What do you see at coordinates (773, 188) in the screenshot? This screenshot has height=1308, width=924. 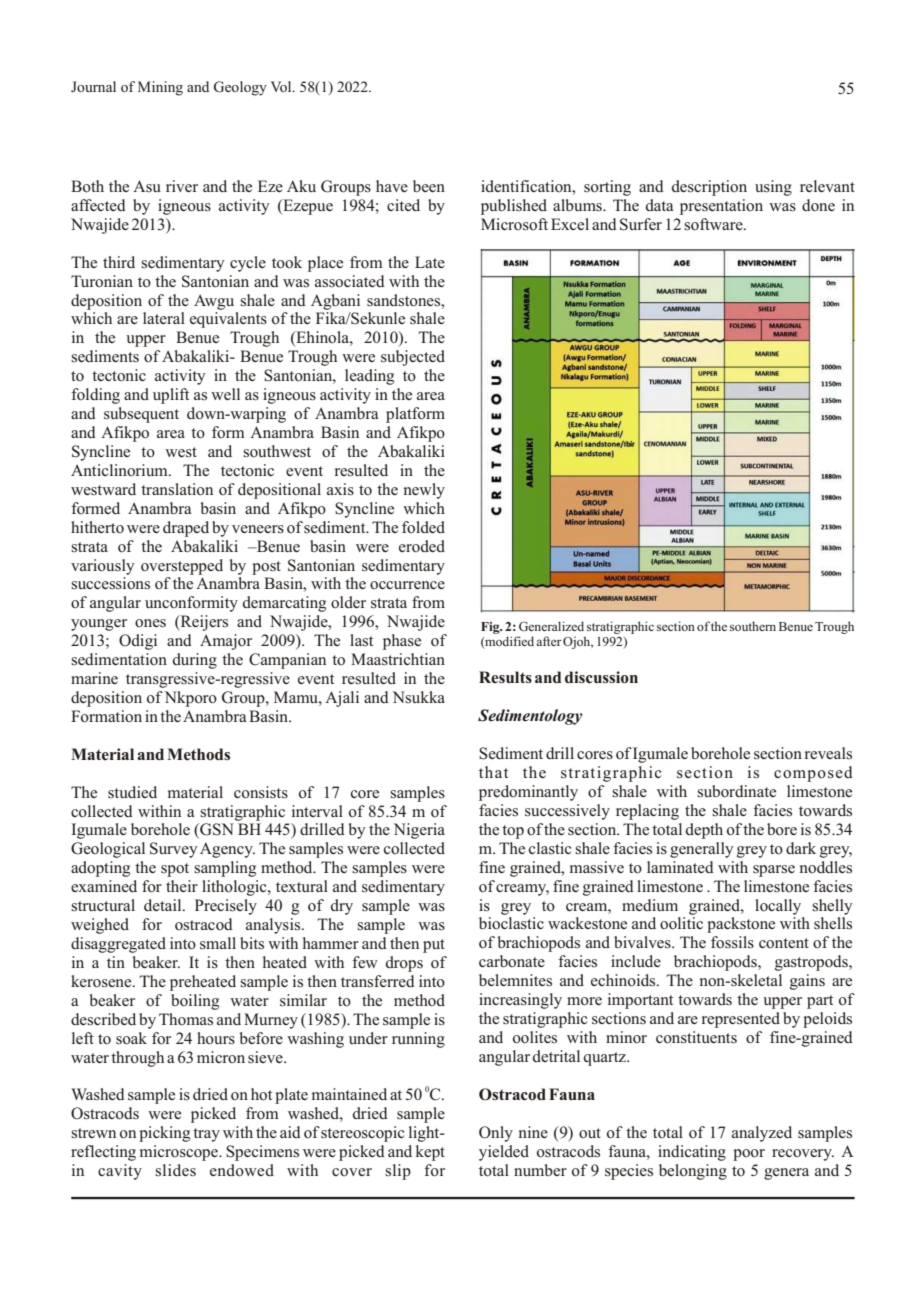 I see `using` at bounding box center [773, 188].
